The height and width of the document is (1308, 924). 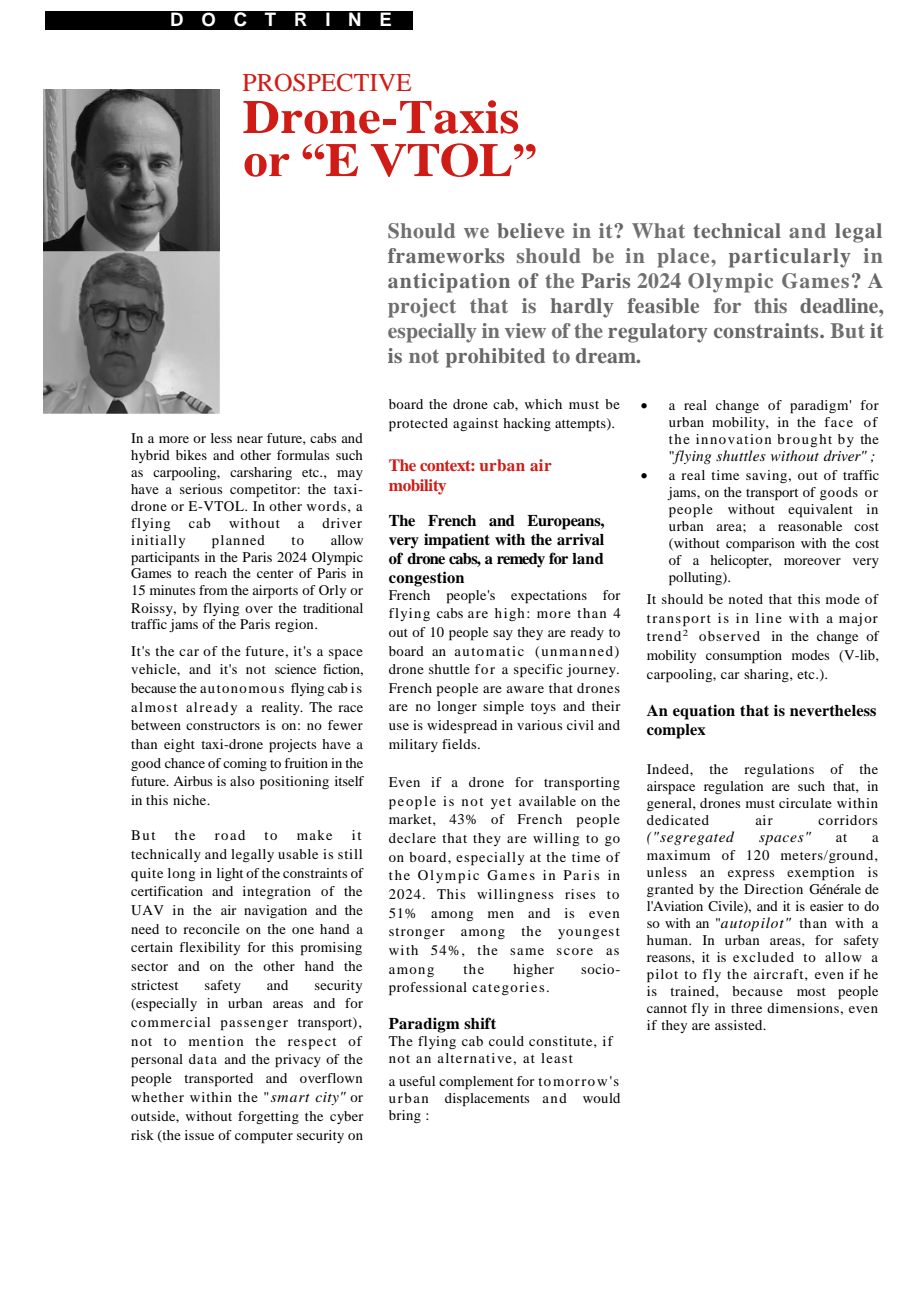 What do you see at coordinates (547, 801) in the document?
I see `available` at bounding box center [547, 801].
